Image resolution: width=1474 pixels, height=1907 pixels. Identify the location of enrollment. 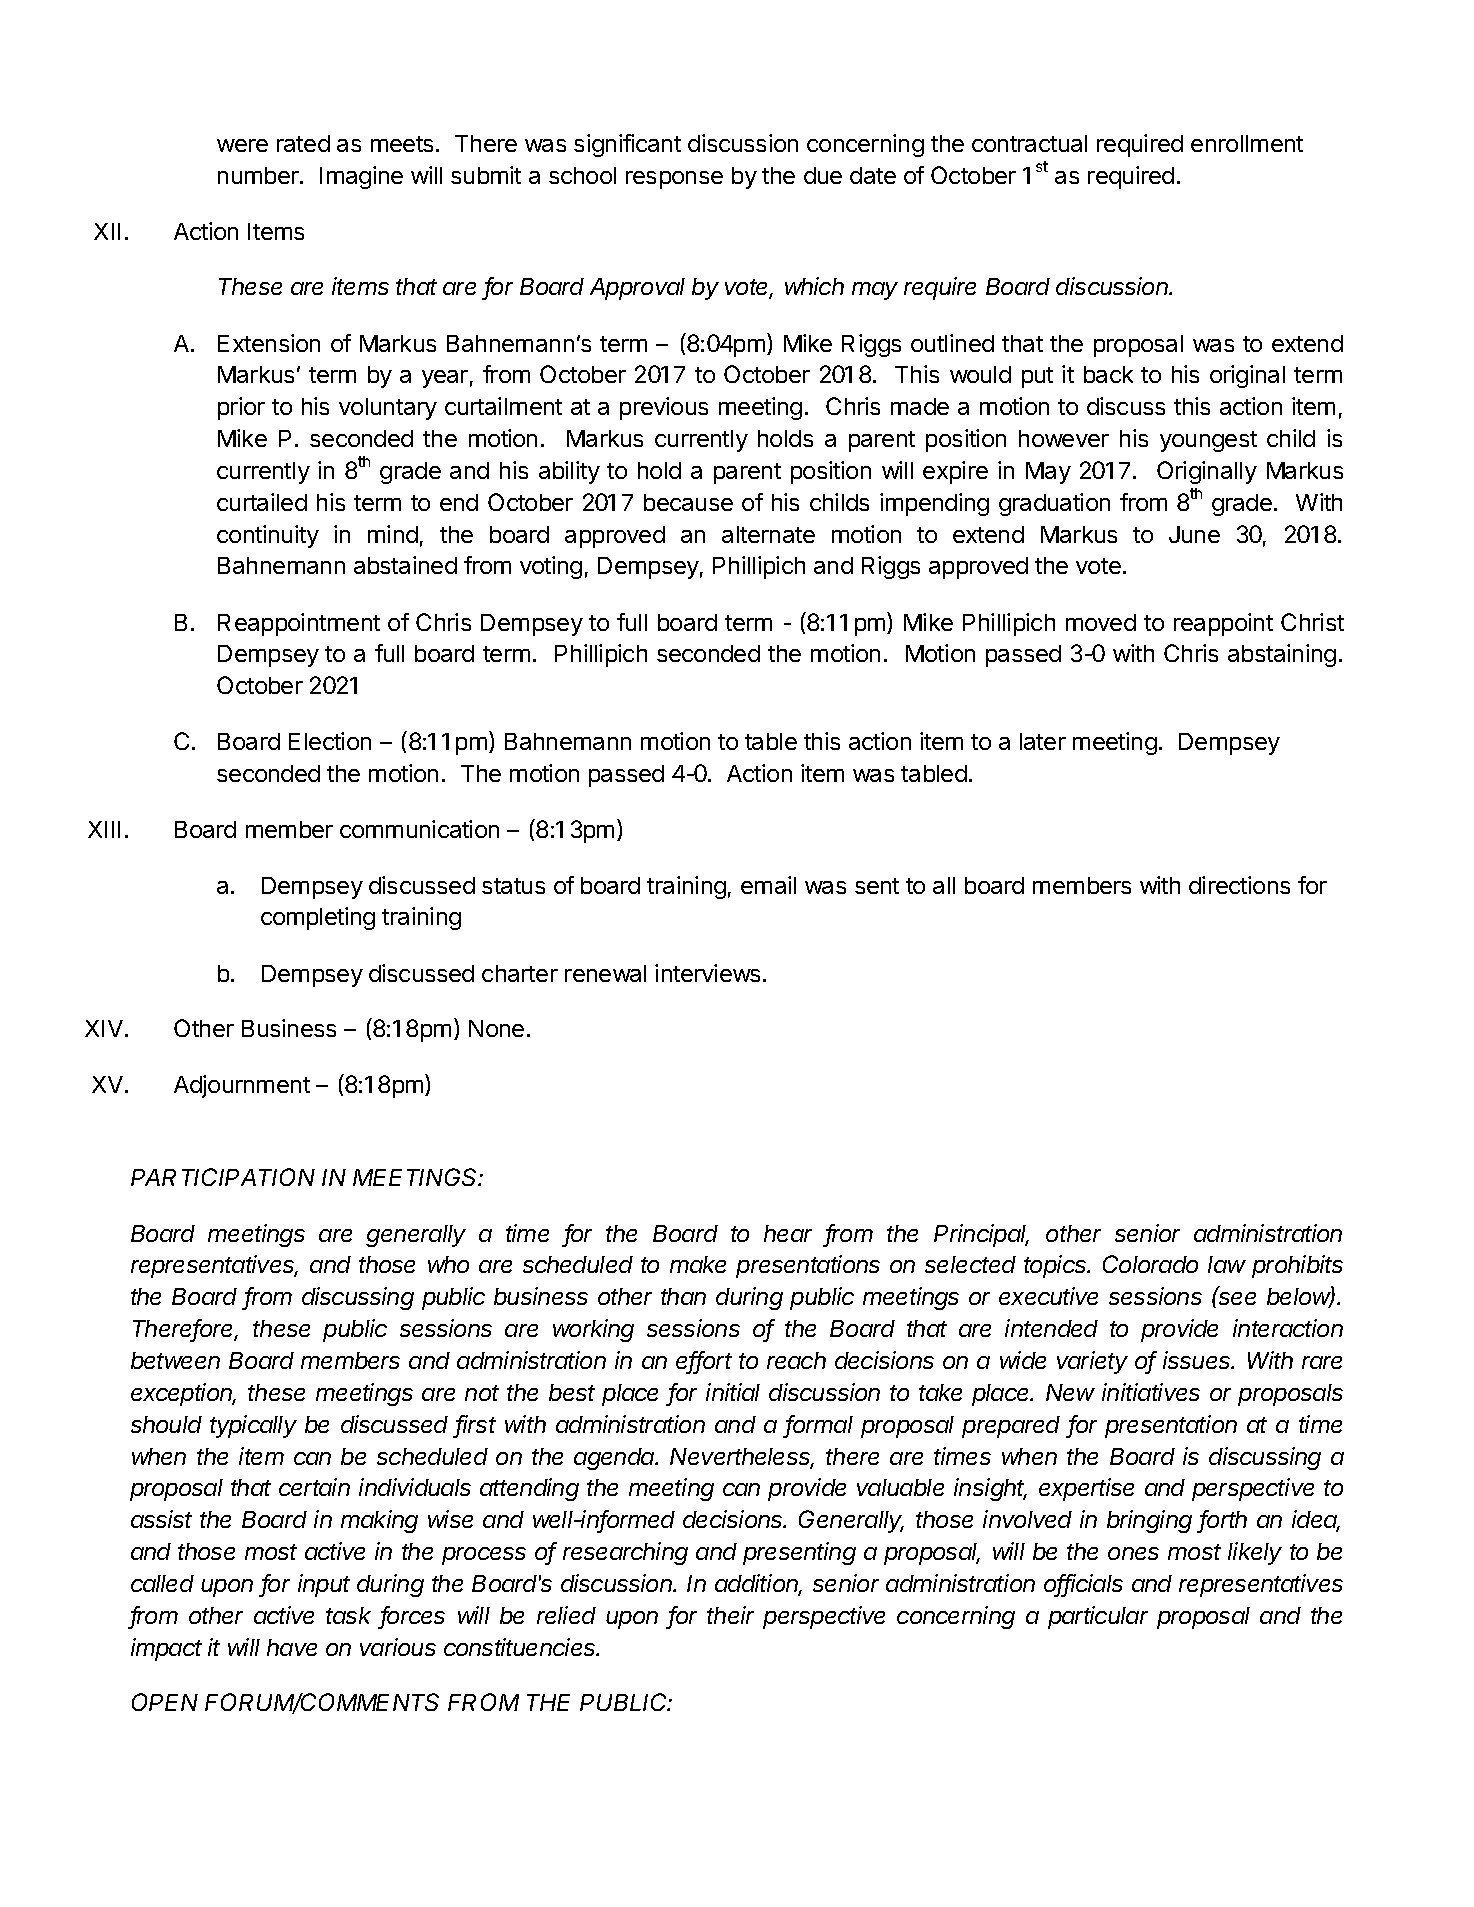
(1247, 143).
